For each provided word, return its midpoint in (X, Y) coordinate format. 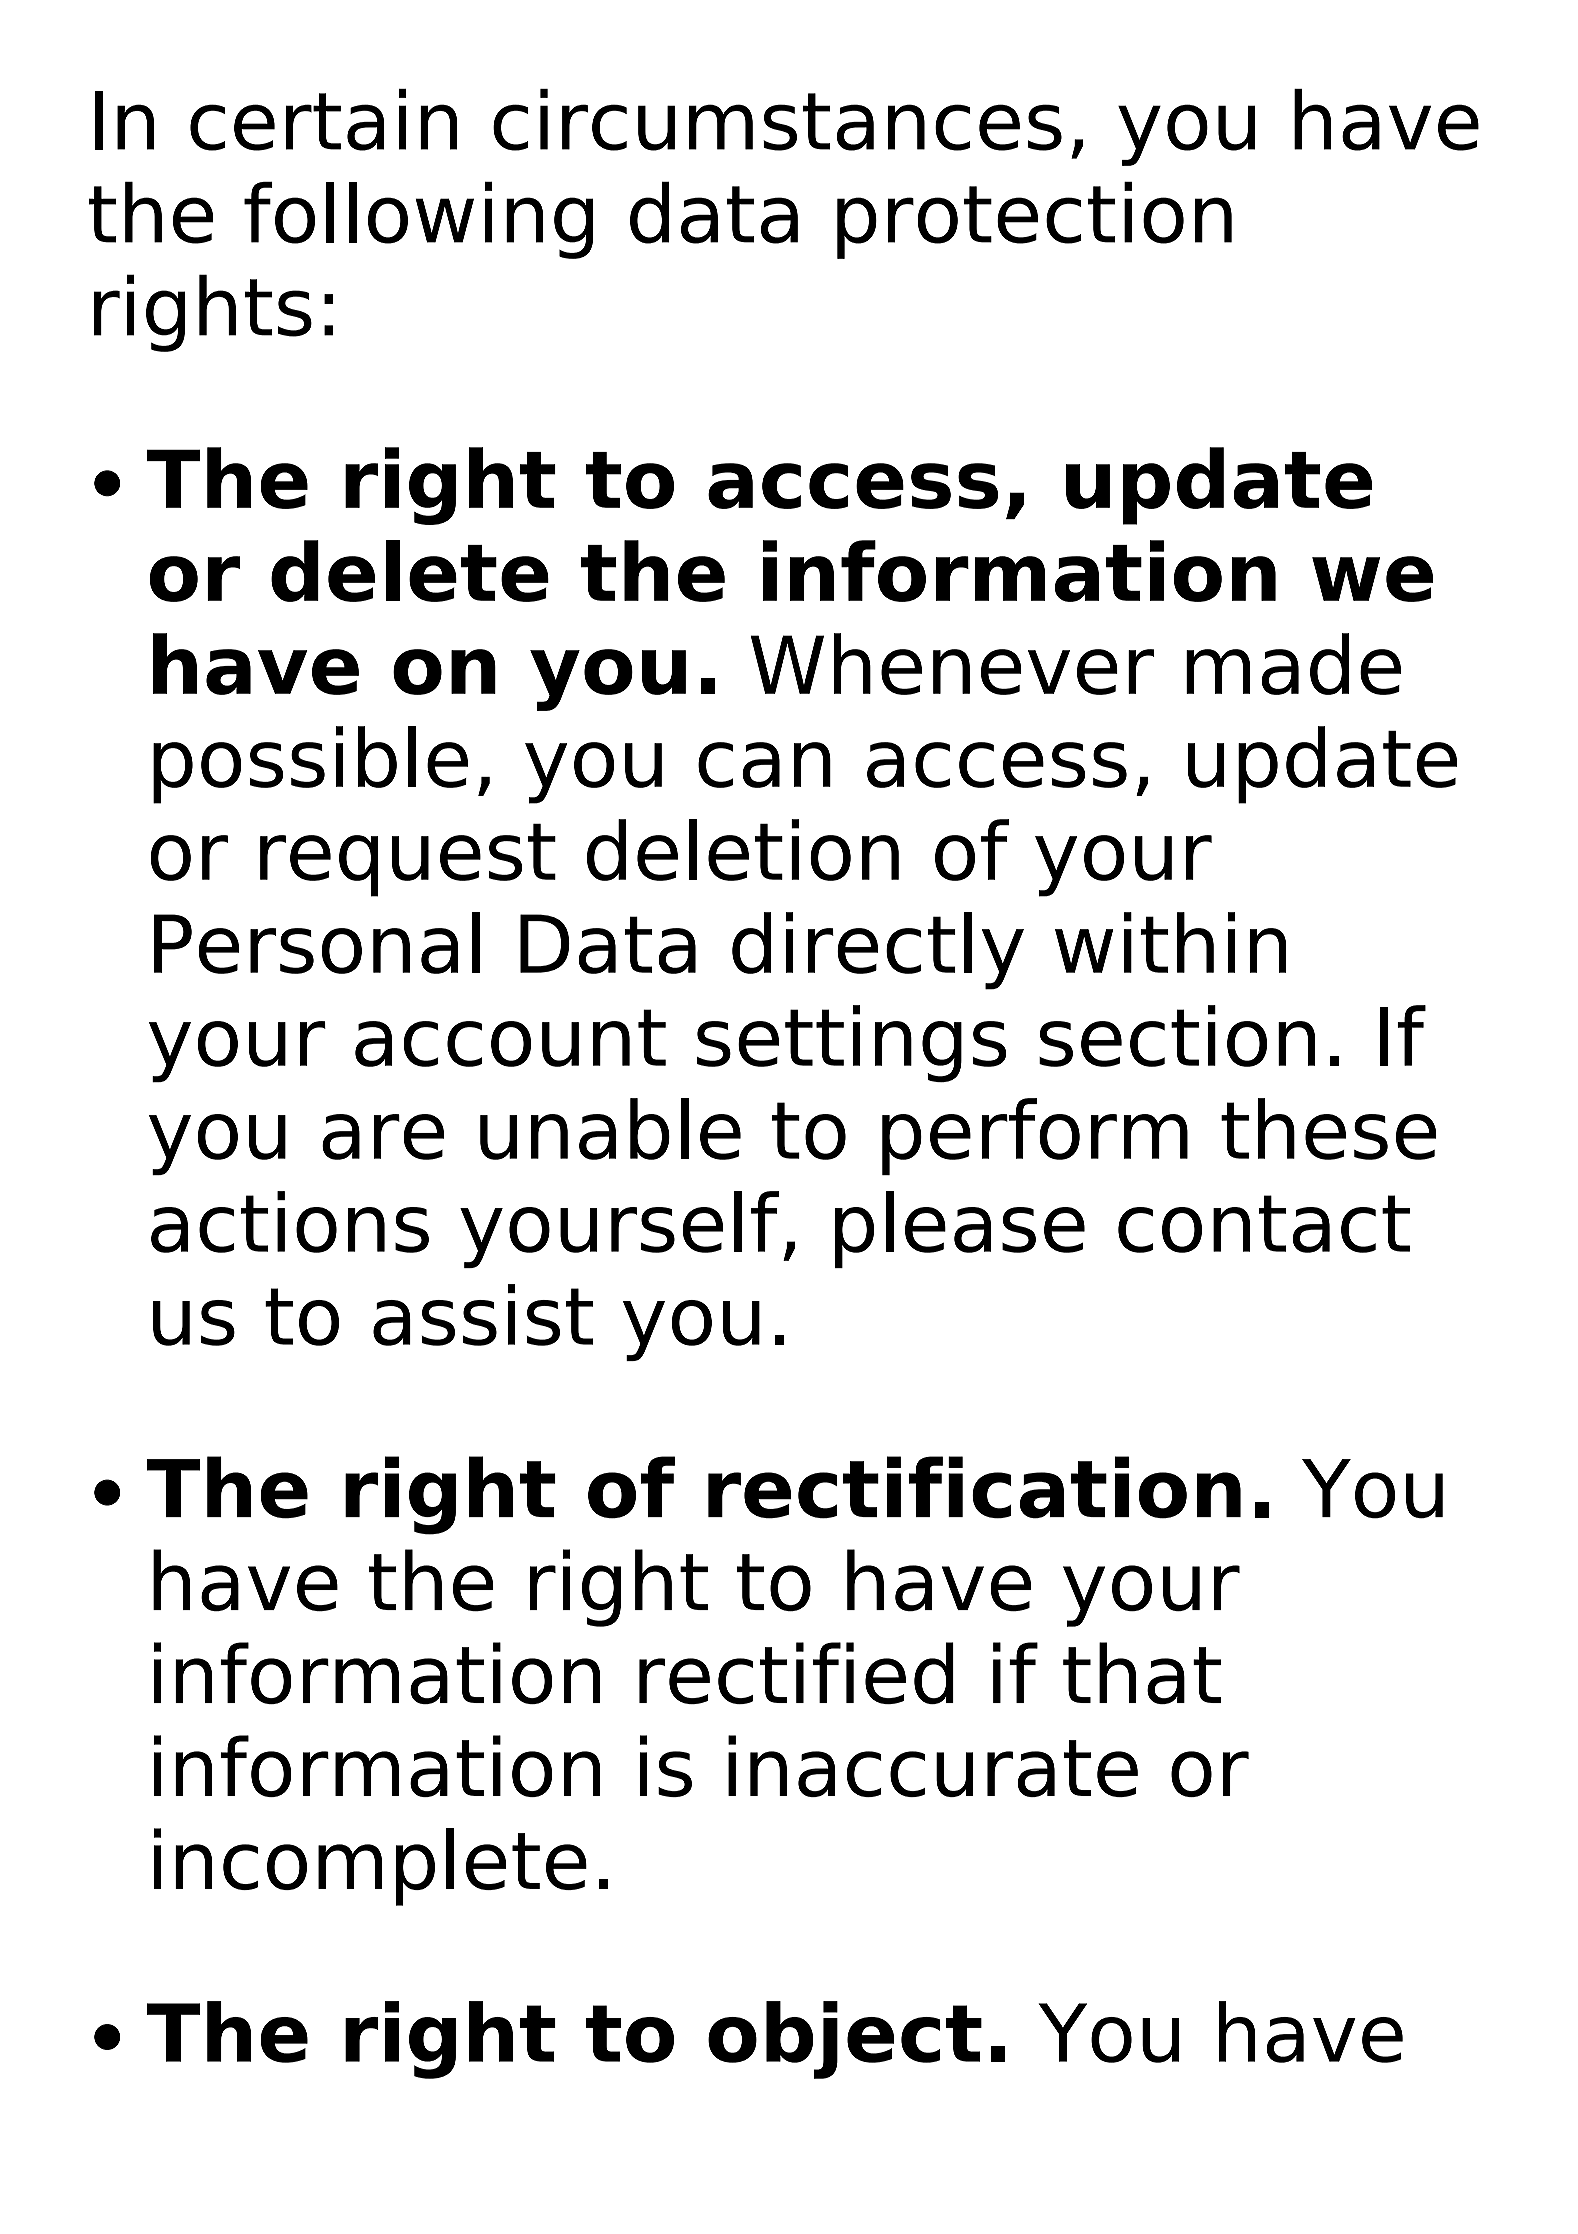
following (418, 220)
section (1177, 1036)
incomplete (370, 1867)
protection (1034, 220)
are (383, 1137)
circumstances (777, 120)
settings (851, 1043)
